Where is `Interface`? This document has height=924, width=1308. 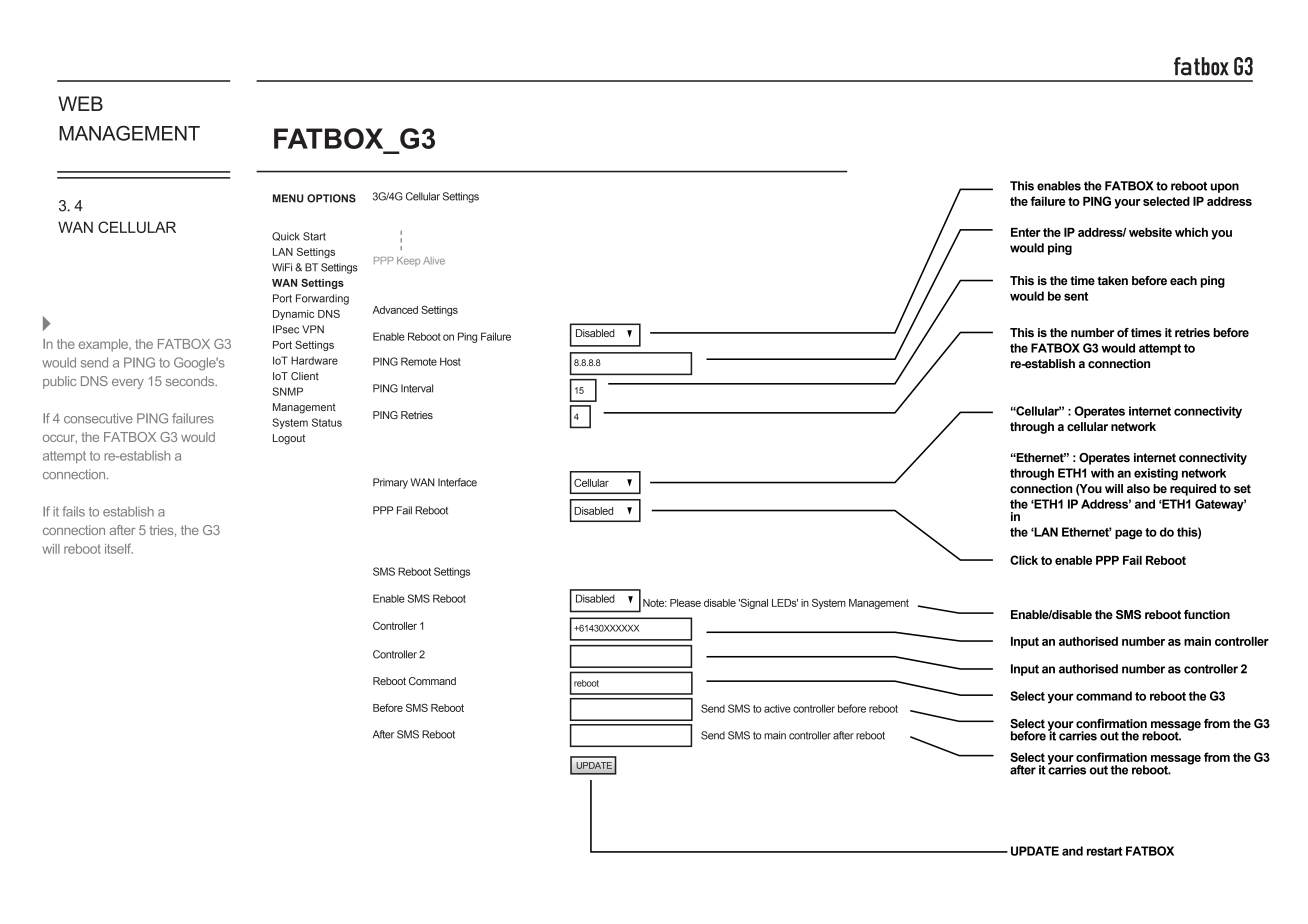
Interface is located at coordinates (457, 482).
